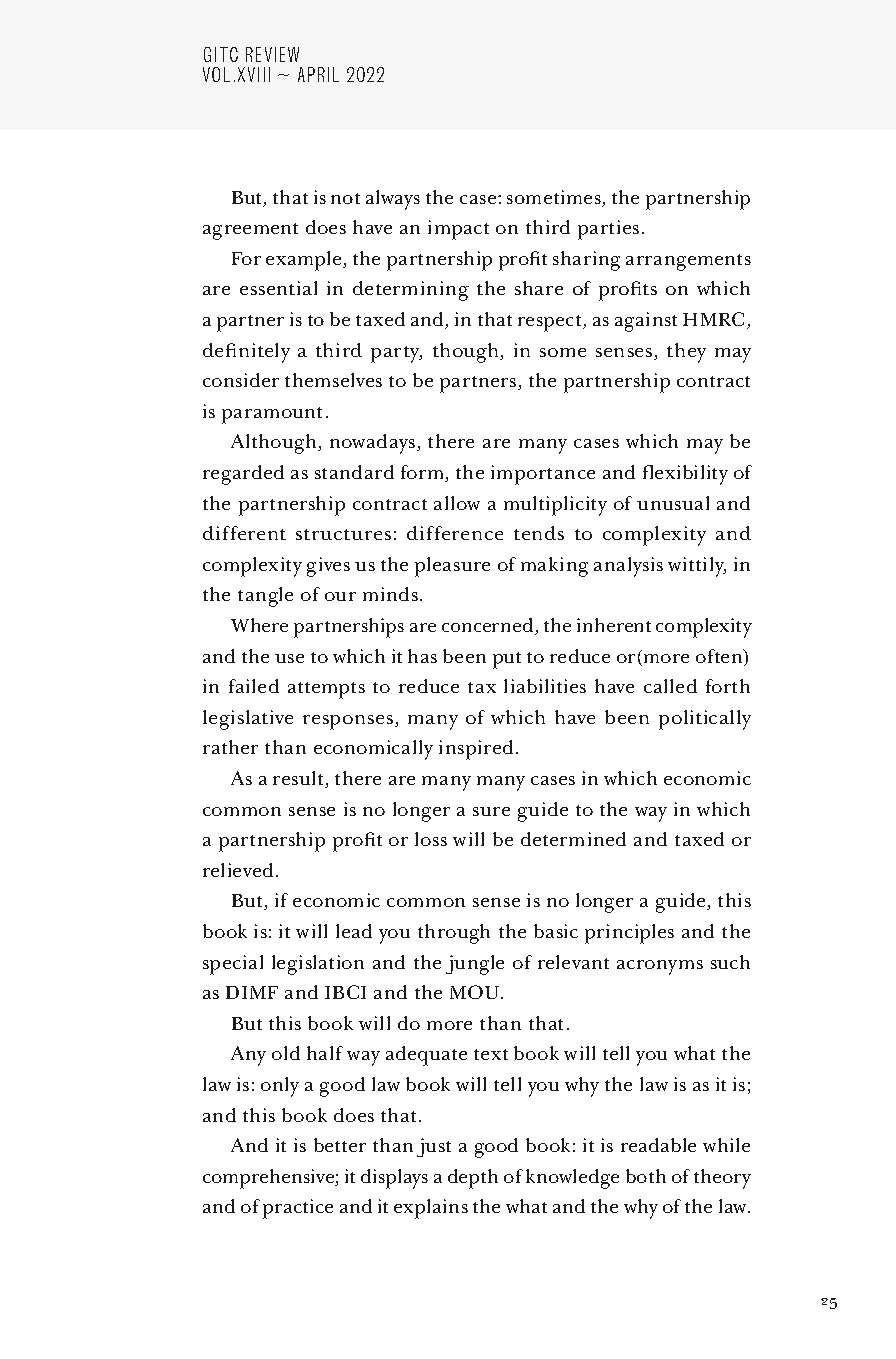 The height and width of the screenshot is (1359, 896). Describe the element at coordinates (454, 934) in the screenshot. I see `through` at that location.
